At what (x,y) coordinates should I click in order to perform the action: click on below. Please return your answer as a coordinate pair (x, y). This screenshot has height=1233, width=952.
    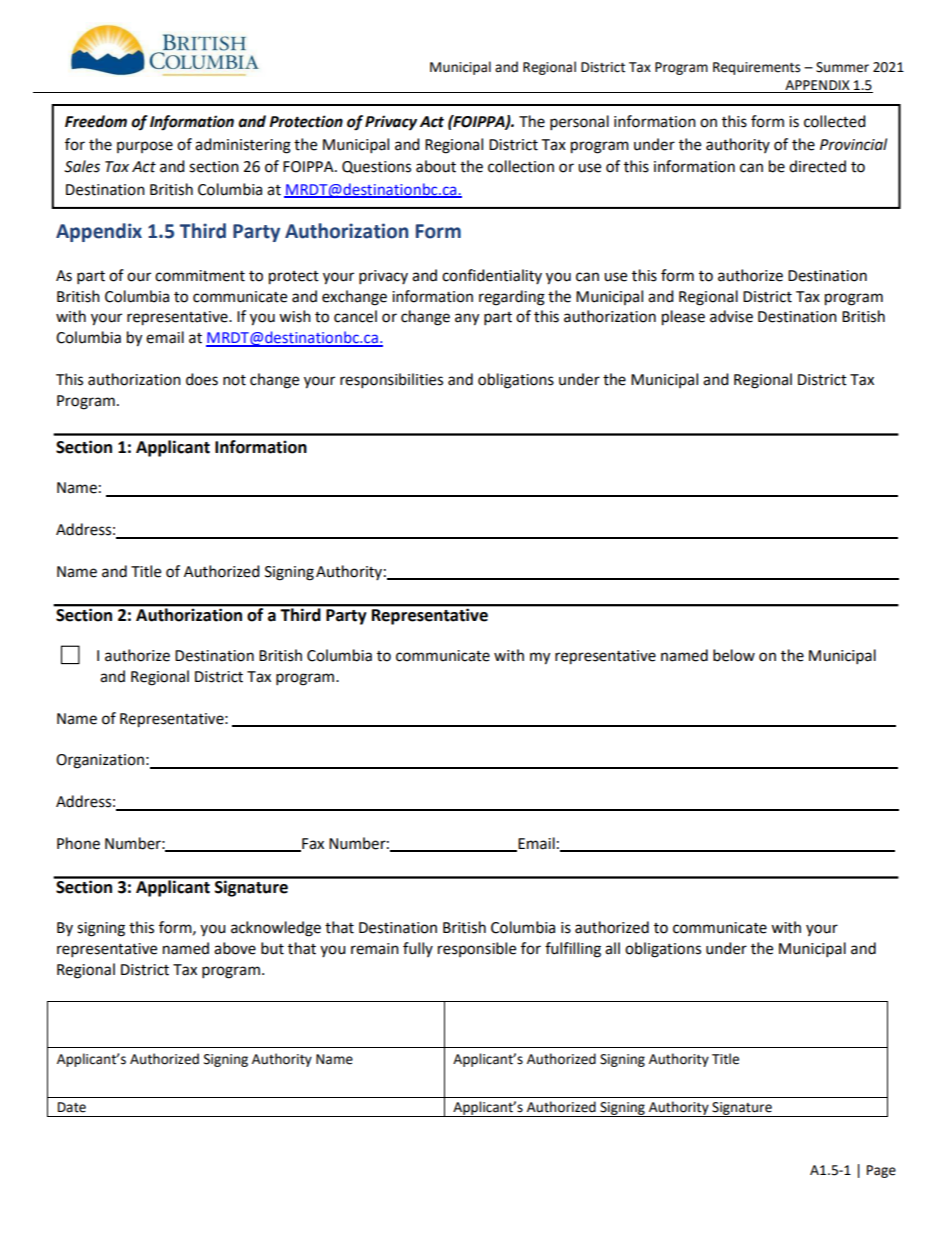
    Looking at the image, I should click on (734, 655).
